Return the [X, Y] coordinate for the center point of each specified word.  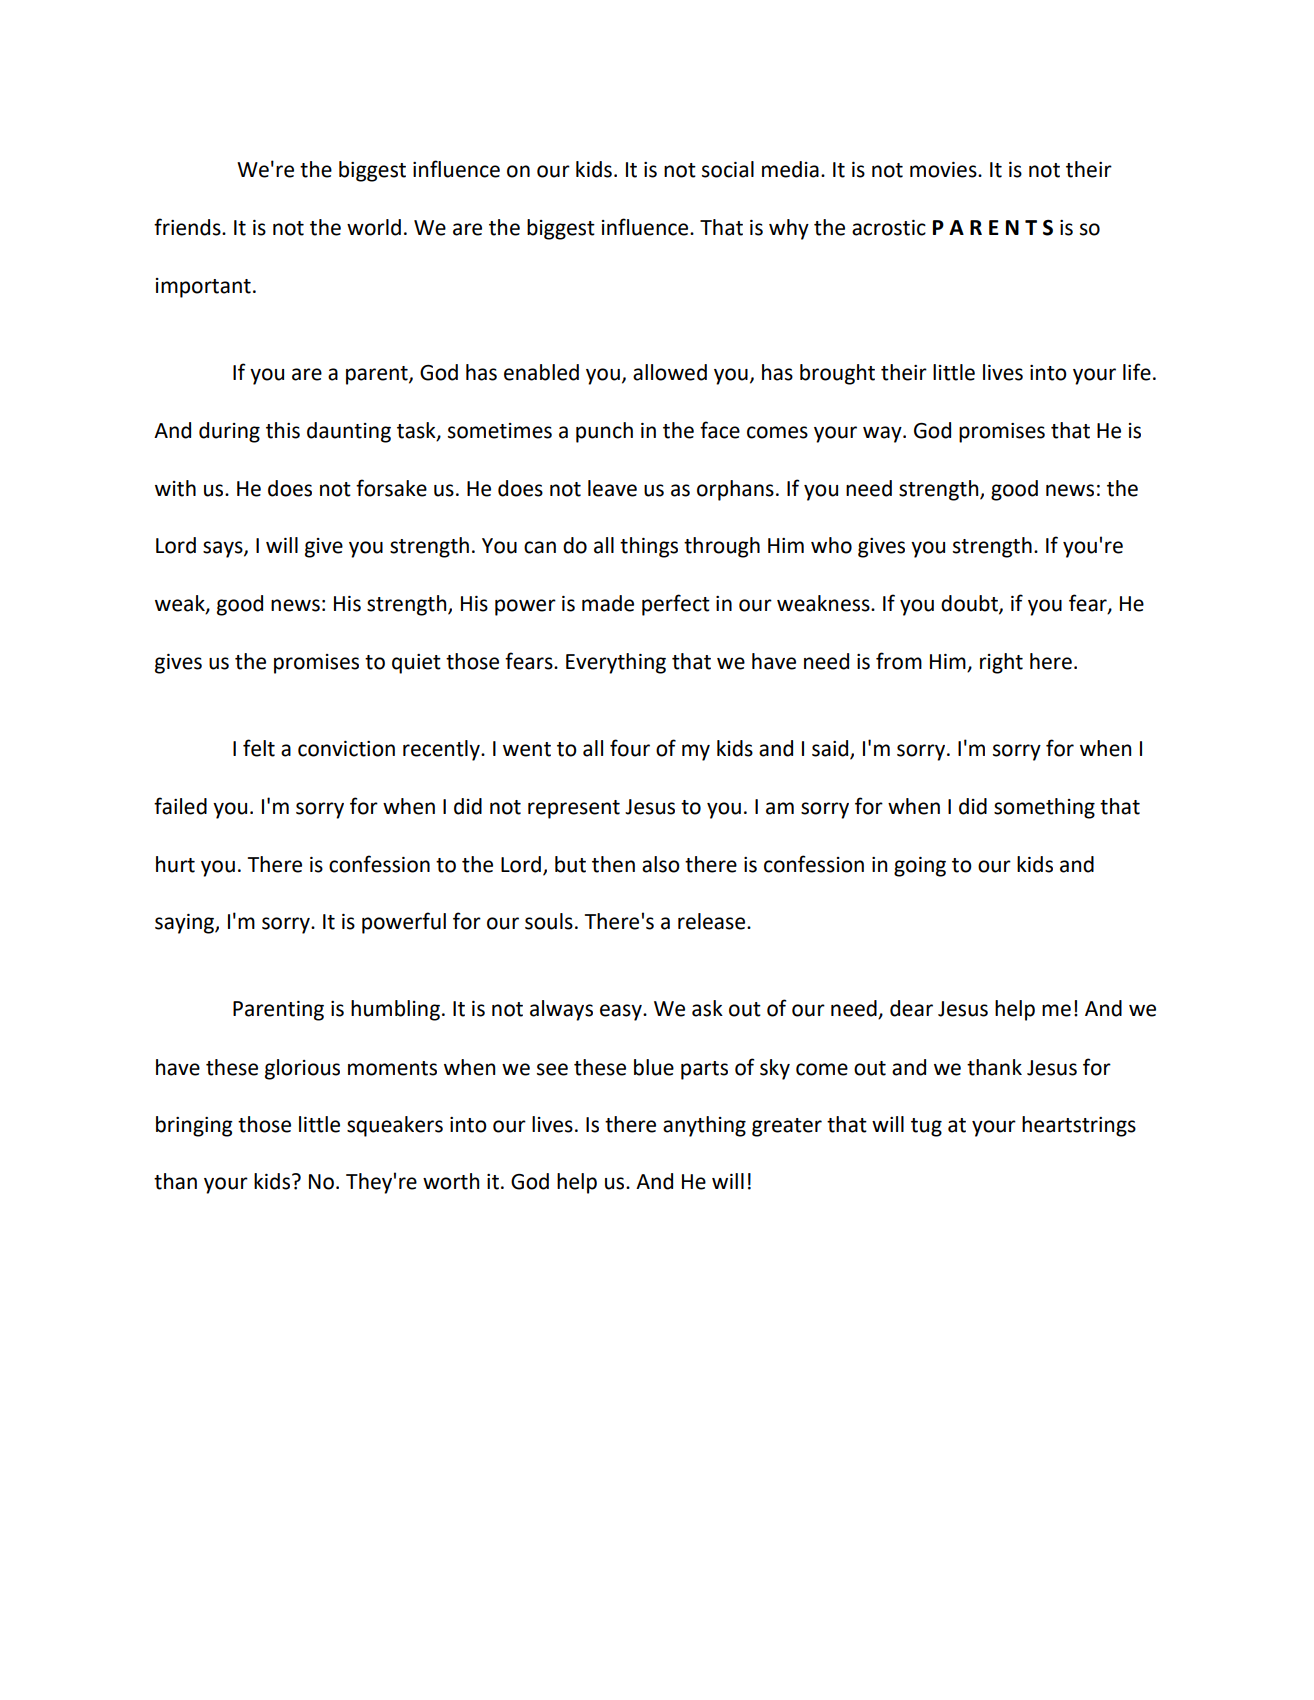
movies [944, 170]
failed [180, 806]
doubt [970, 604]
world [374, 227]
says [224, 549]
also [661, 864]
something [1044, 808]
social [728, 169]
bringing [194, 1126]
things [649, 547]
